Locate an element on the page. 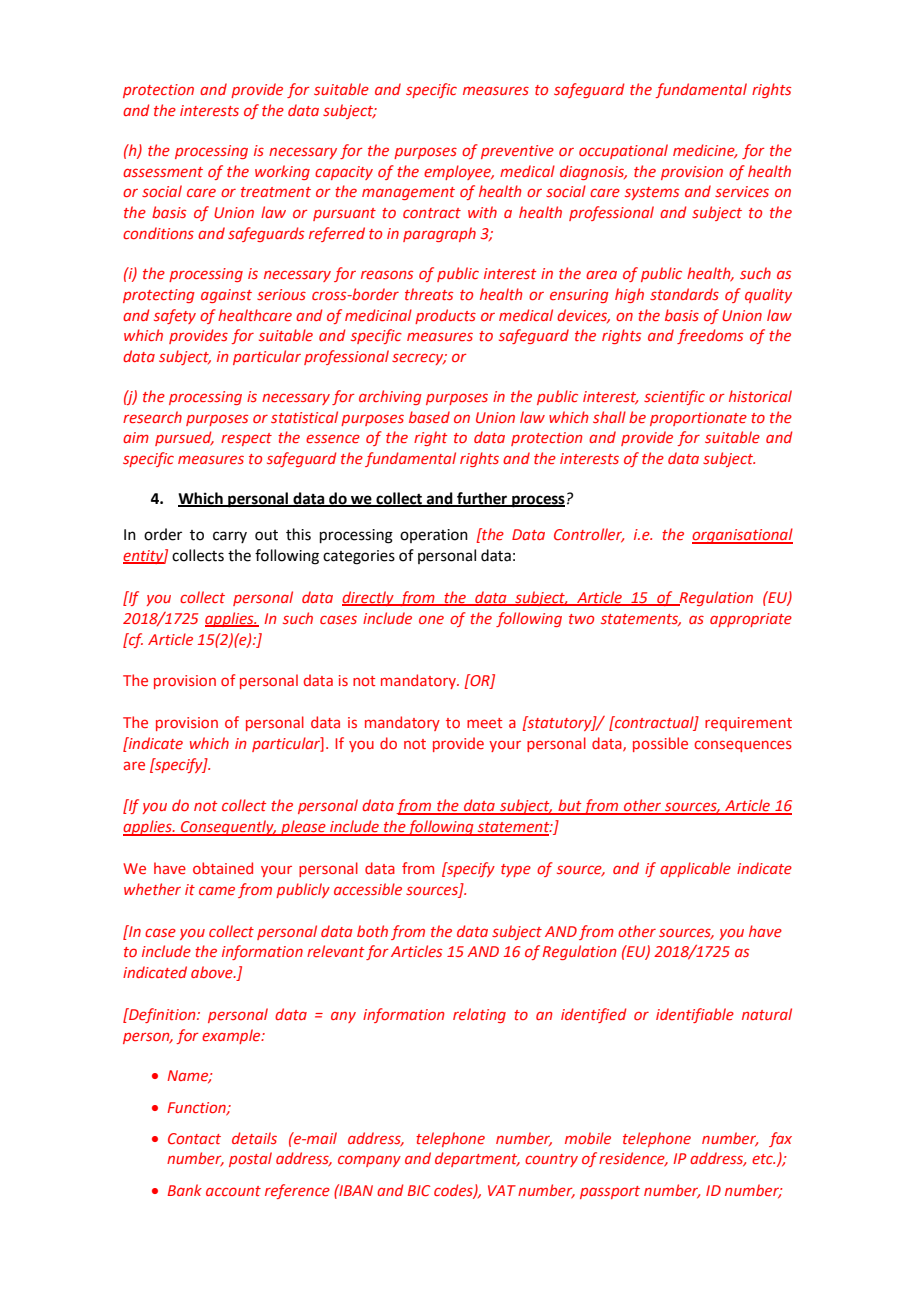 The image size is (924, 1308). applicable is located at coordinates (695, 869).
